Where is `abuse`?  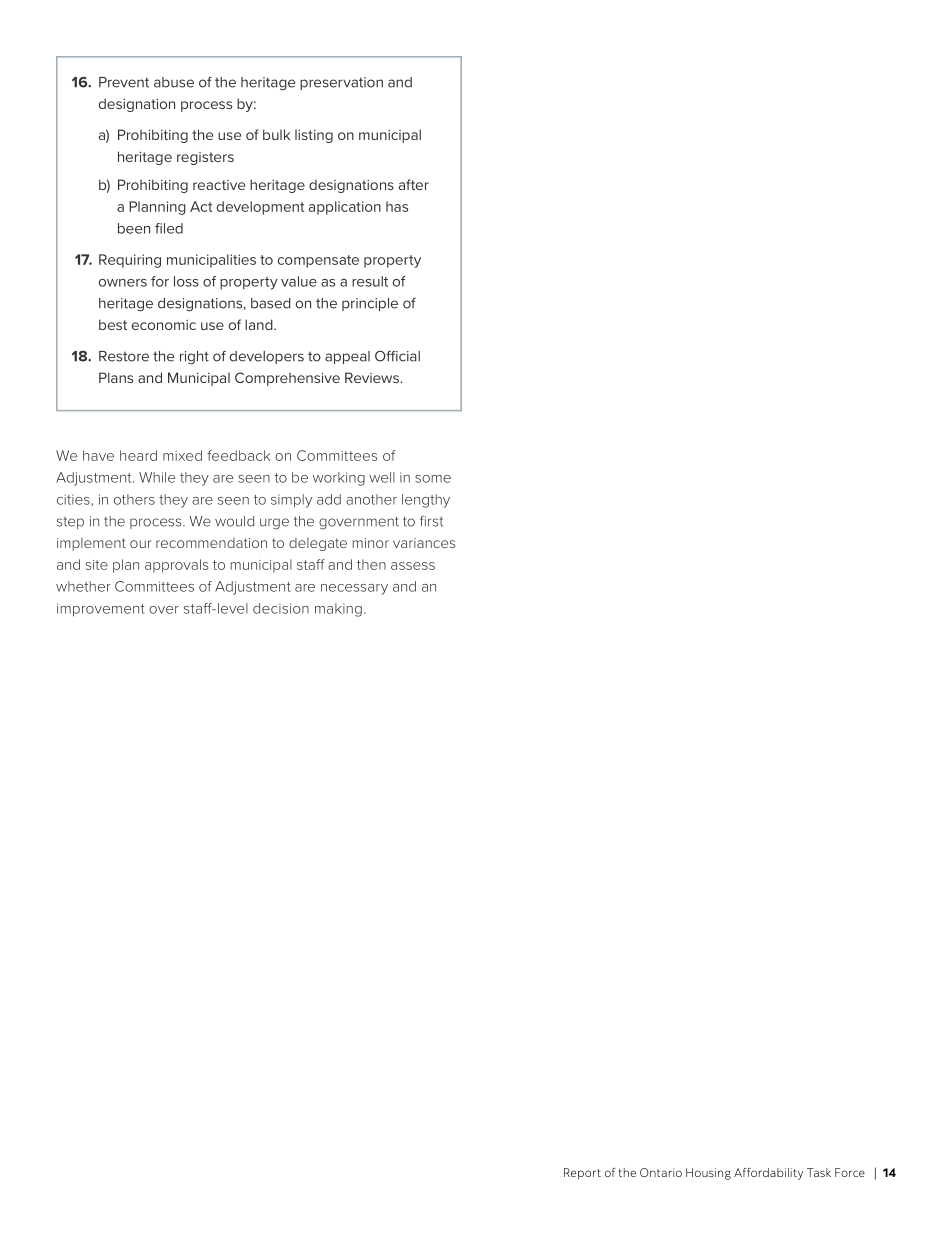
abuse is located at coordinates (174, 82).
